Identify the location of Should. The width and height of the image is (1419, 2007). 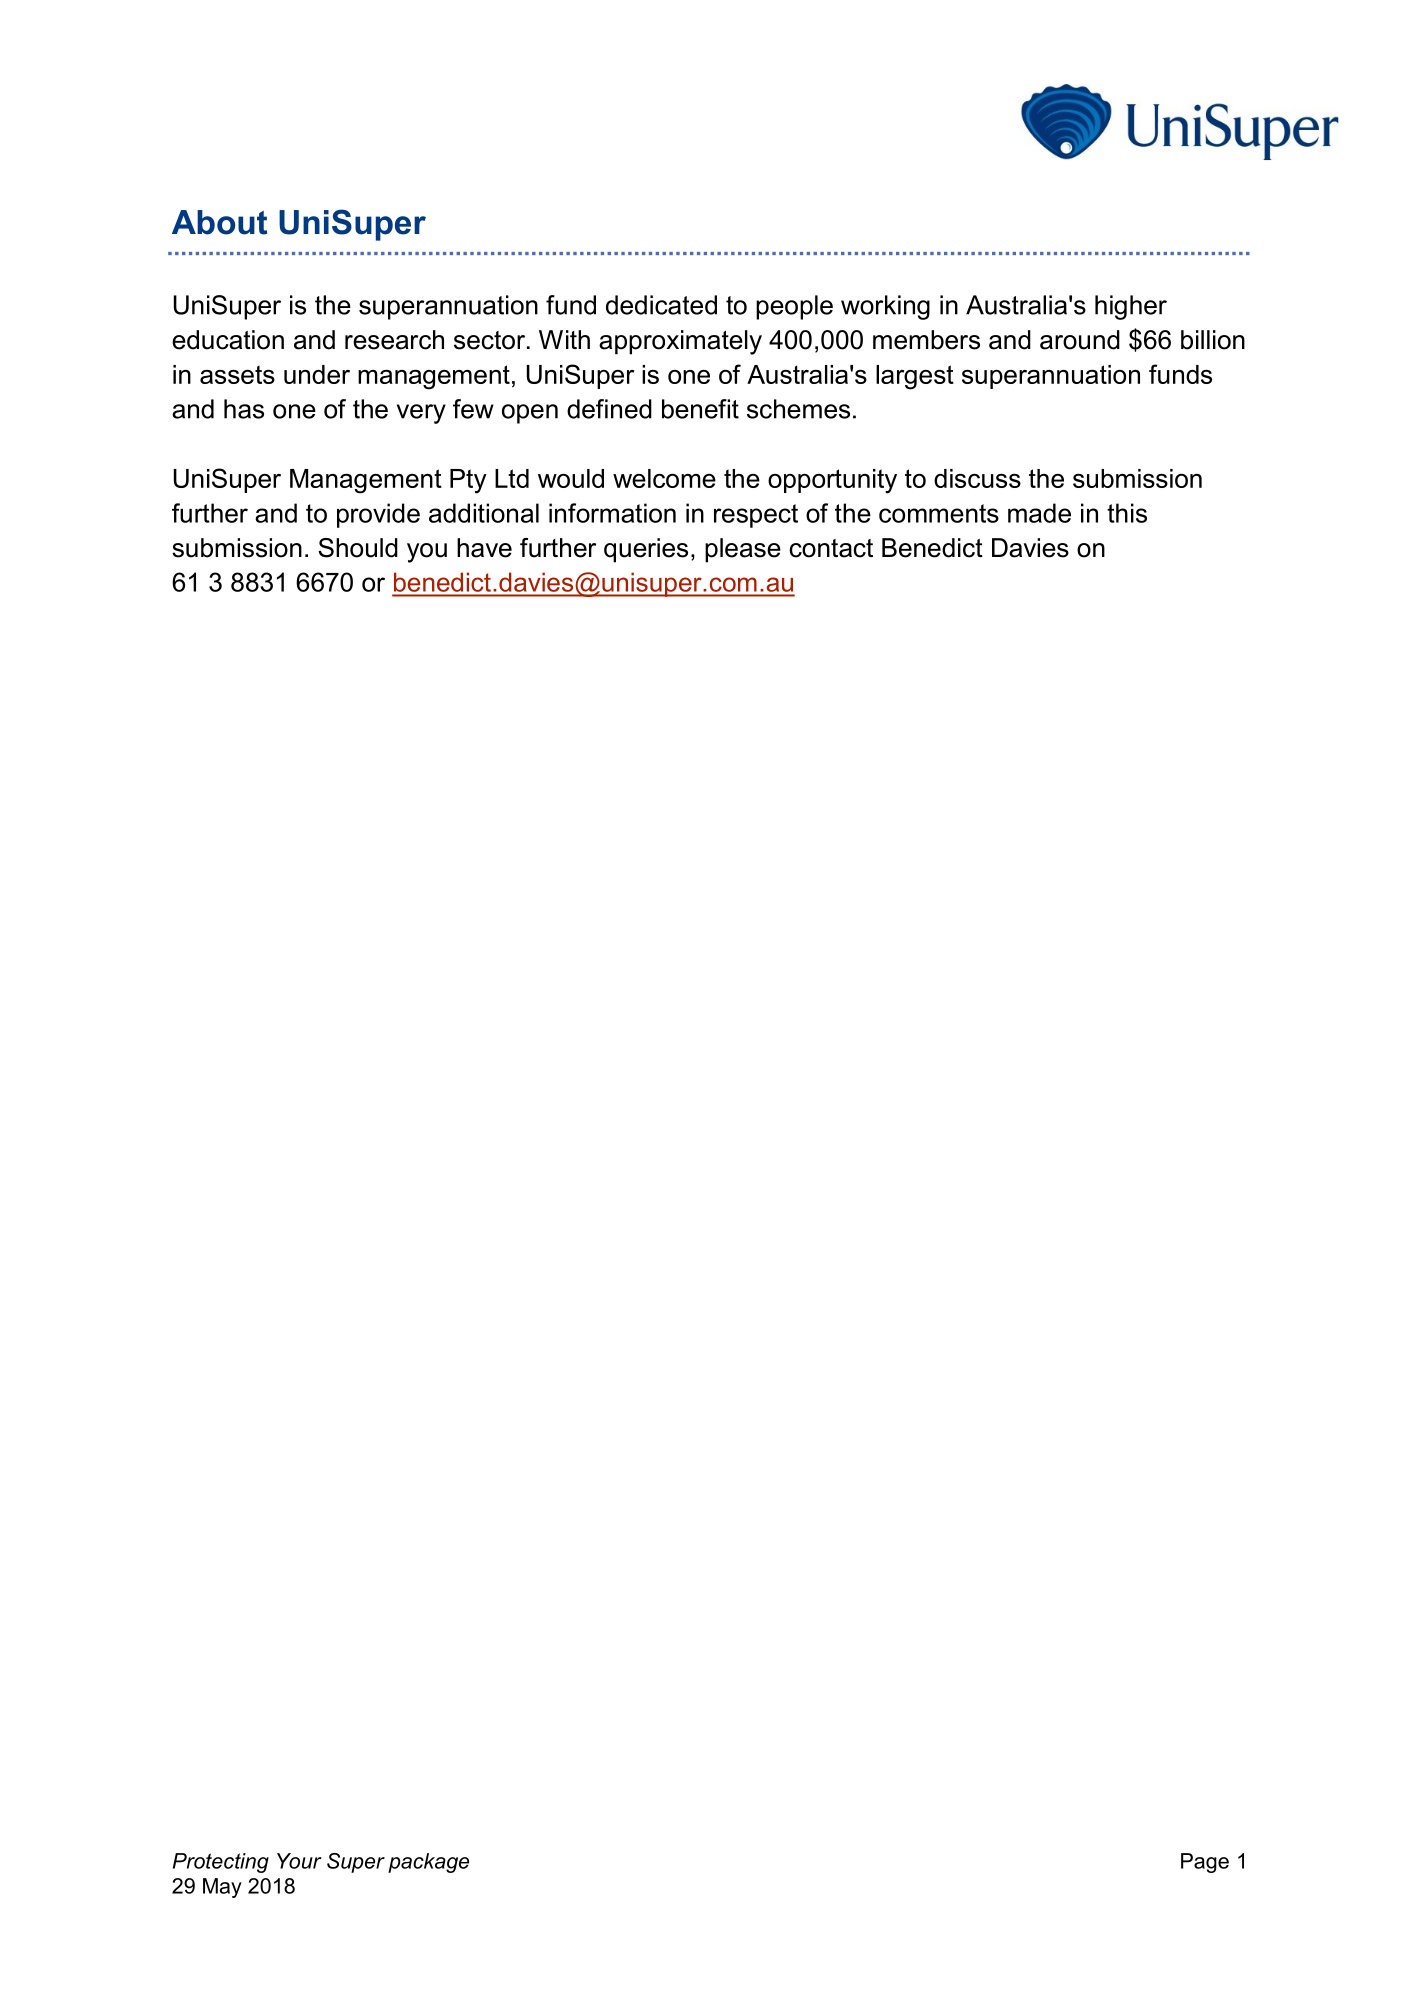
(358, 548).
